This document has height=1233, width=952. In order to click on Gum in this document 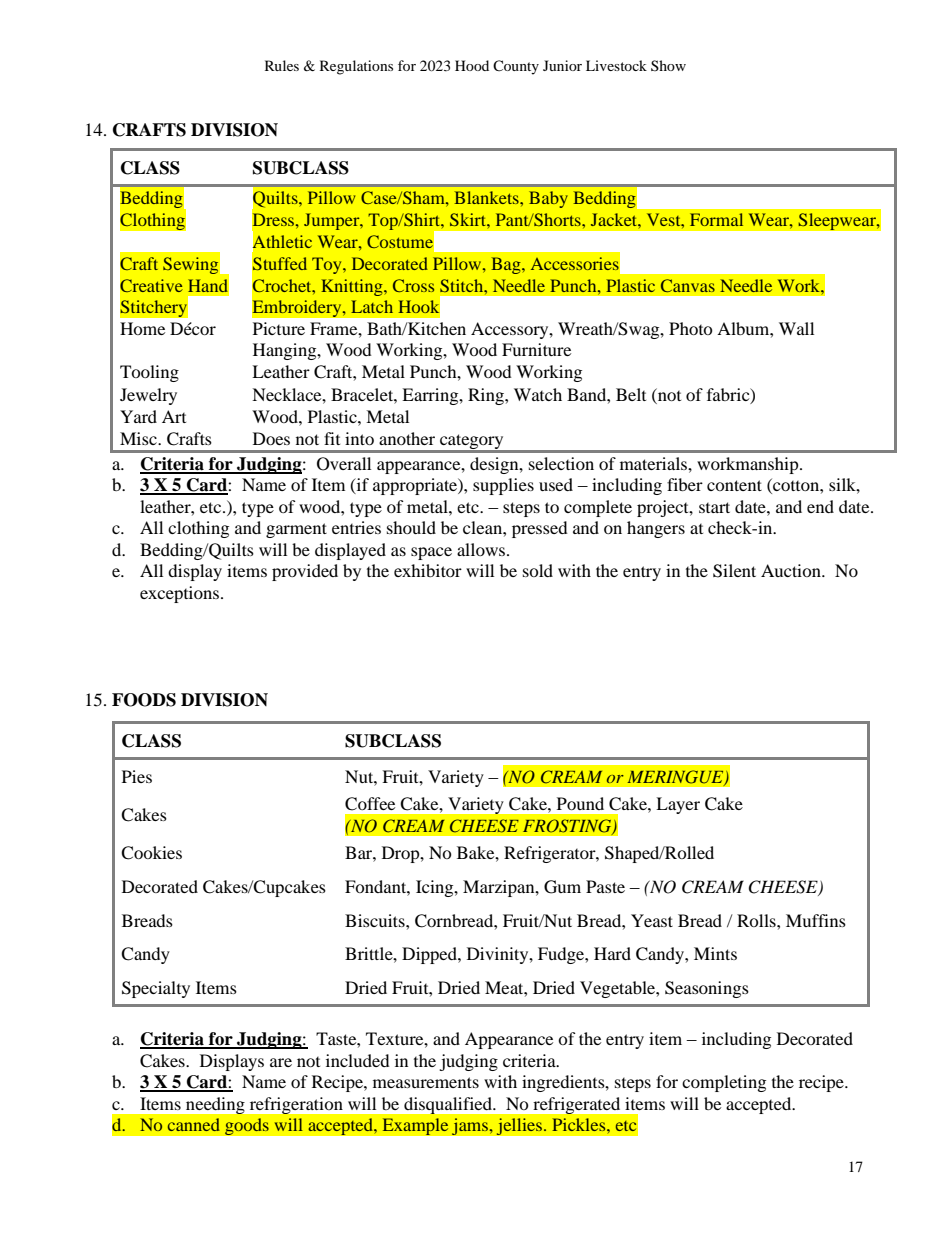, I will do `click(562, 887)`.
